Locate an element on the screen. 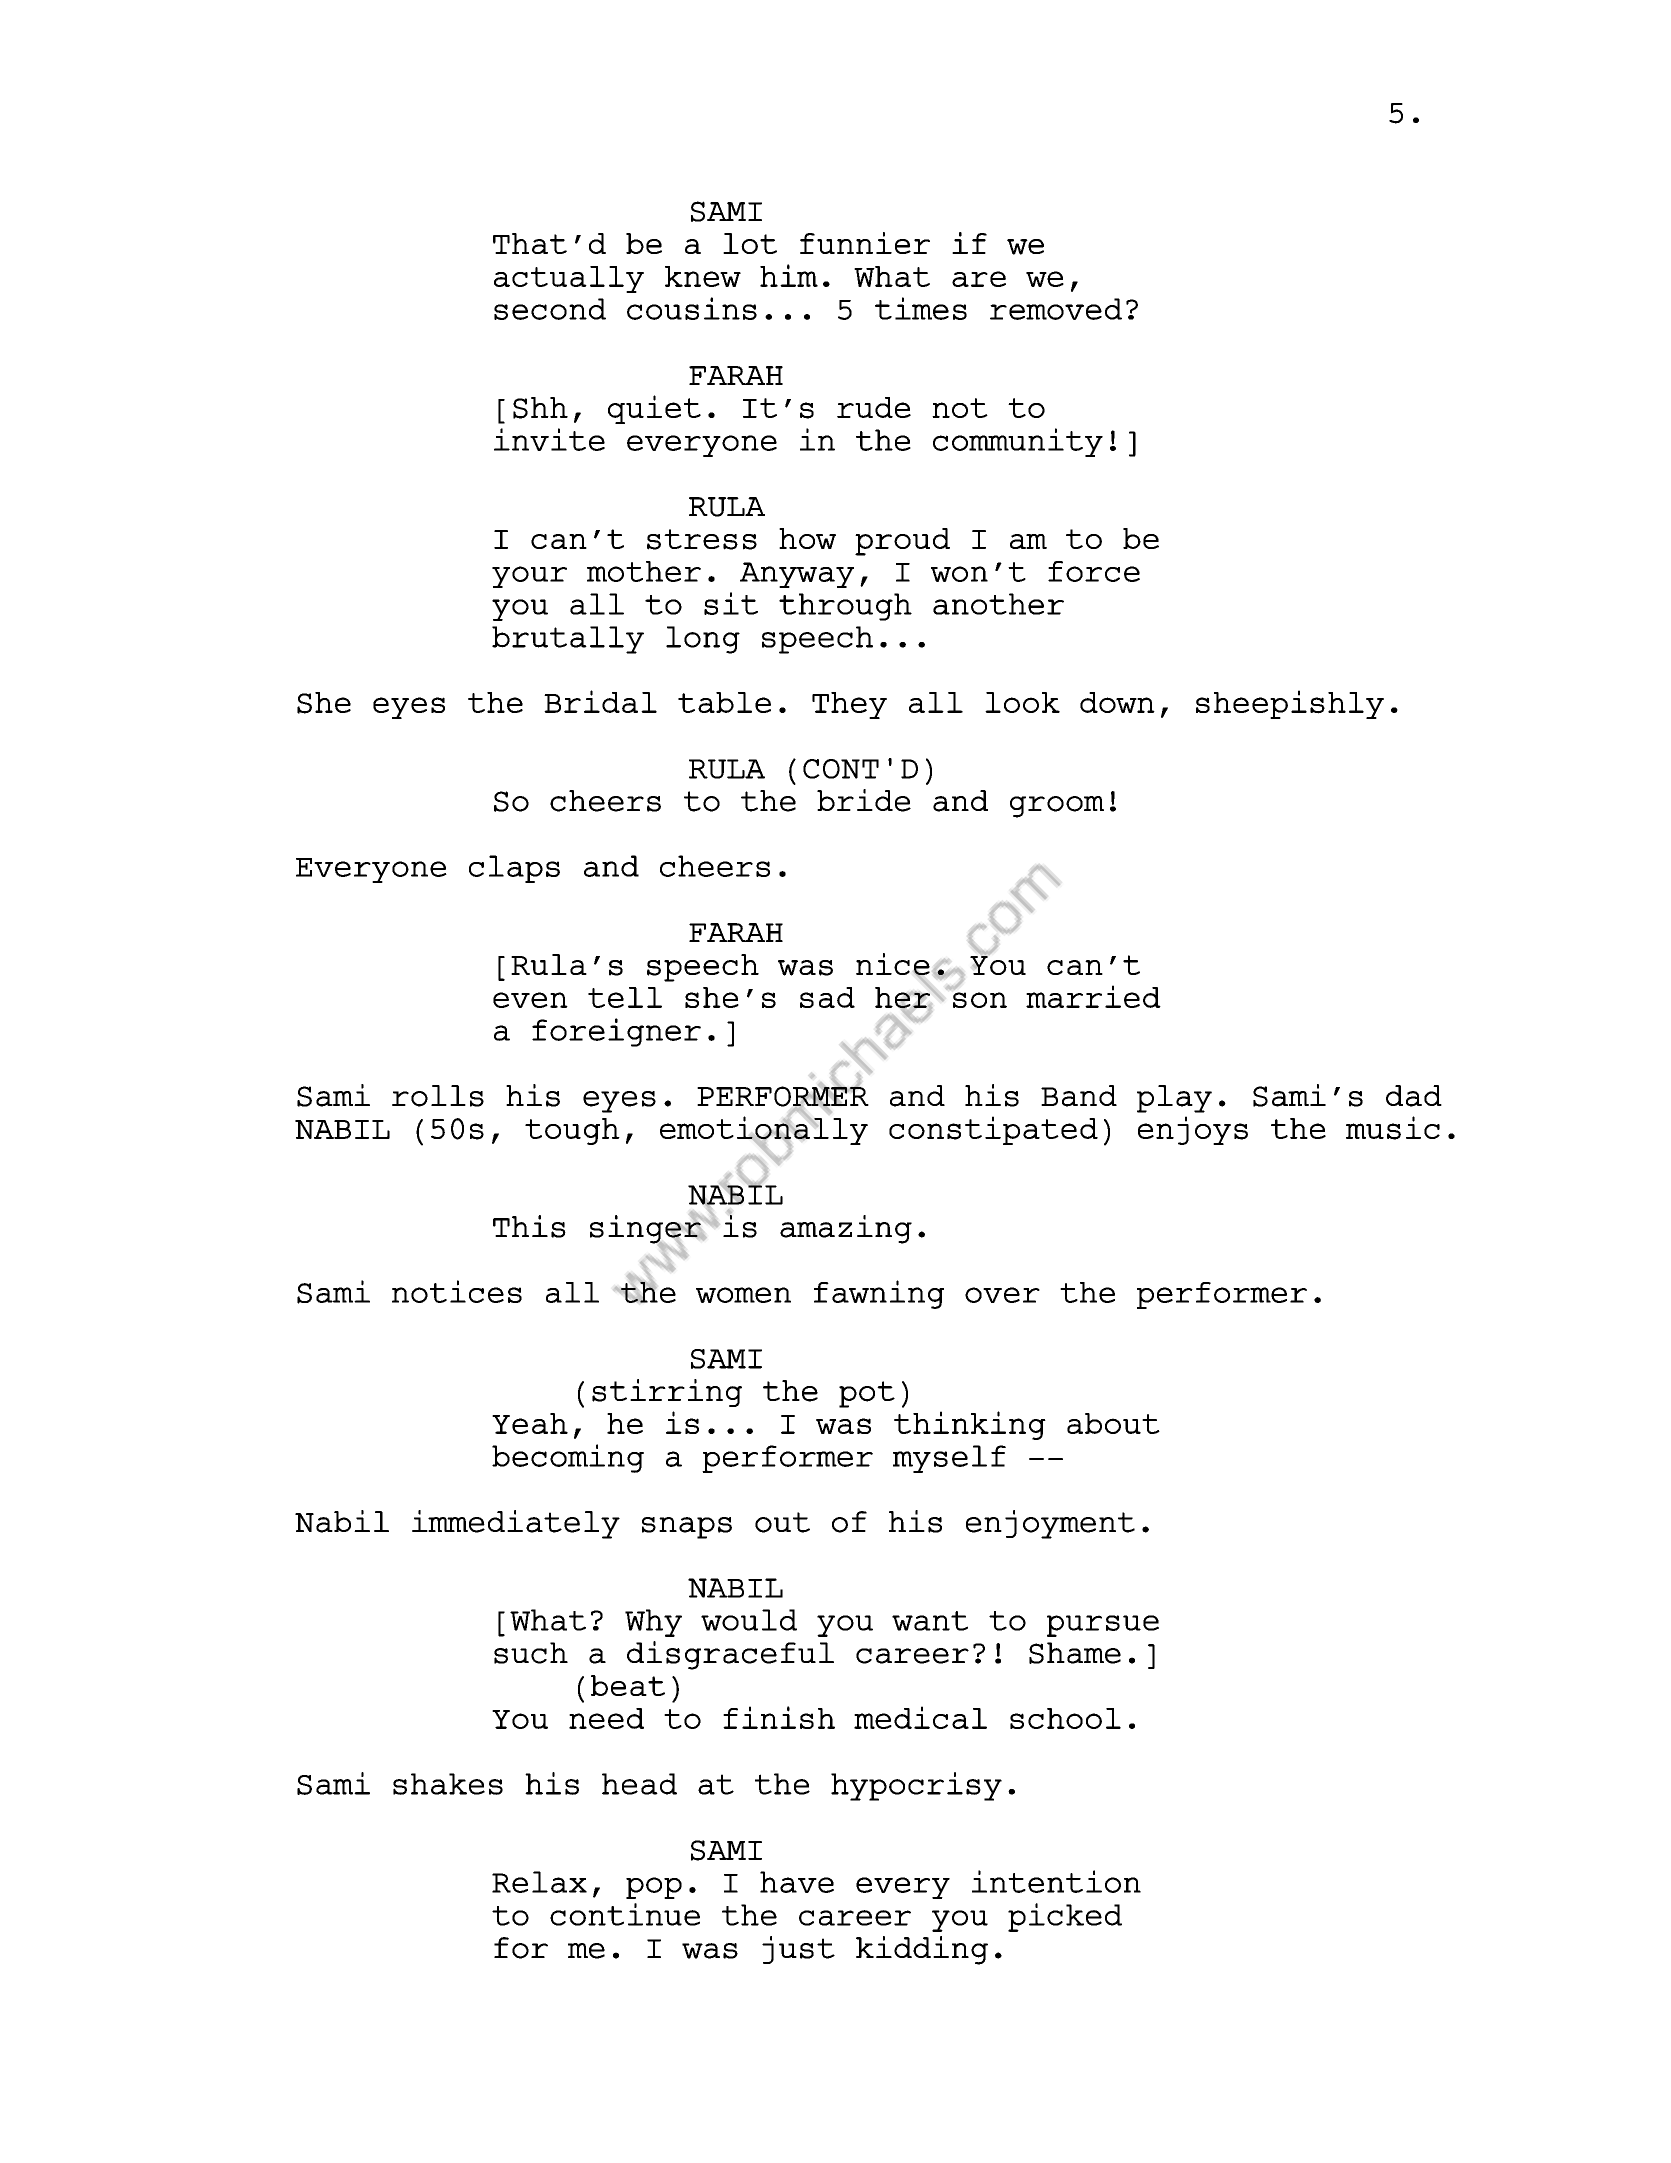 This screenshot has height=2163, width=1671. sheepishly is located at coordinates (1290, 704).
